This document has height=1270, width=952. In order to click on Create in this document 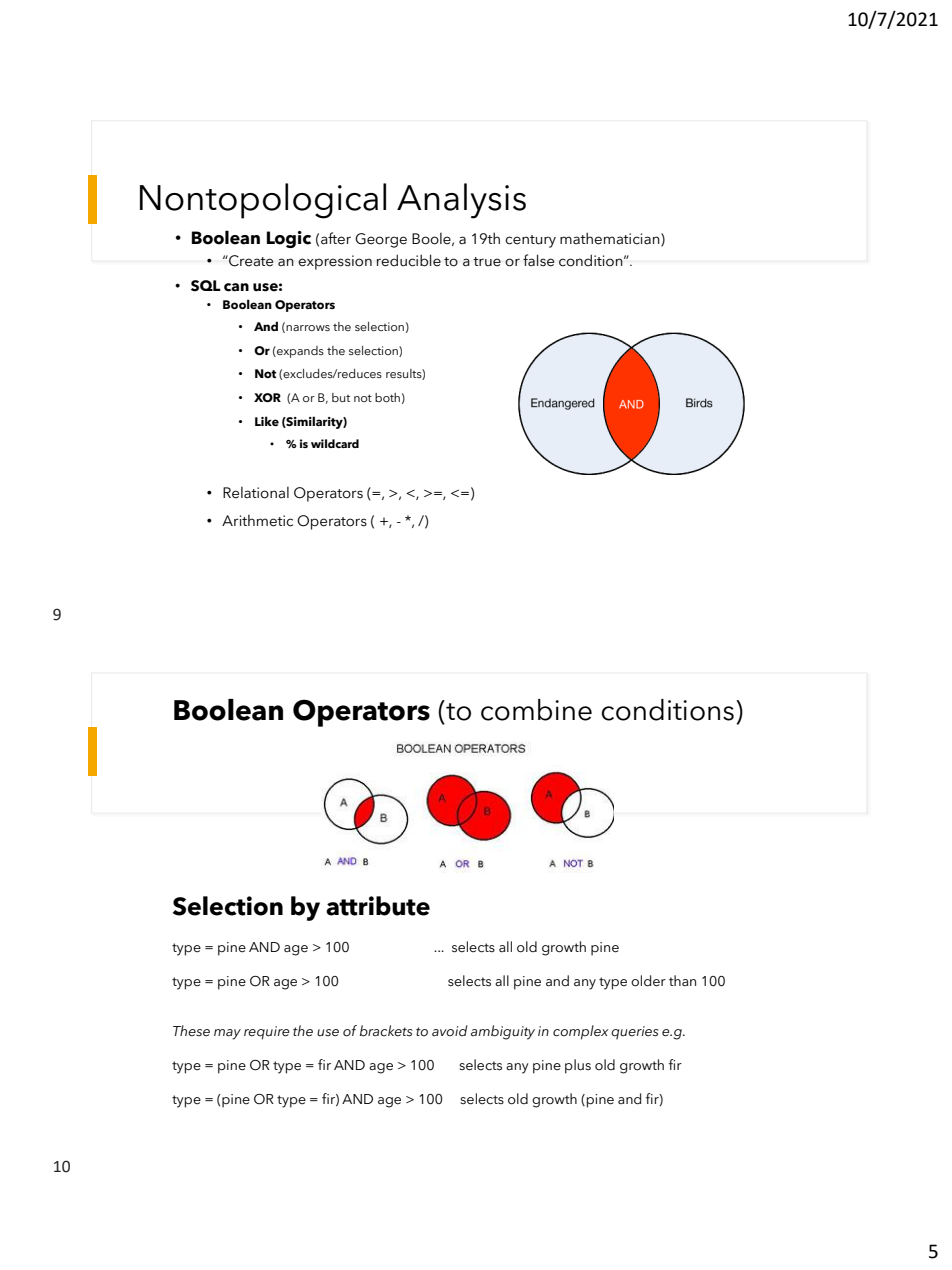, I will do `click(250, 261)`.
